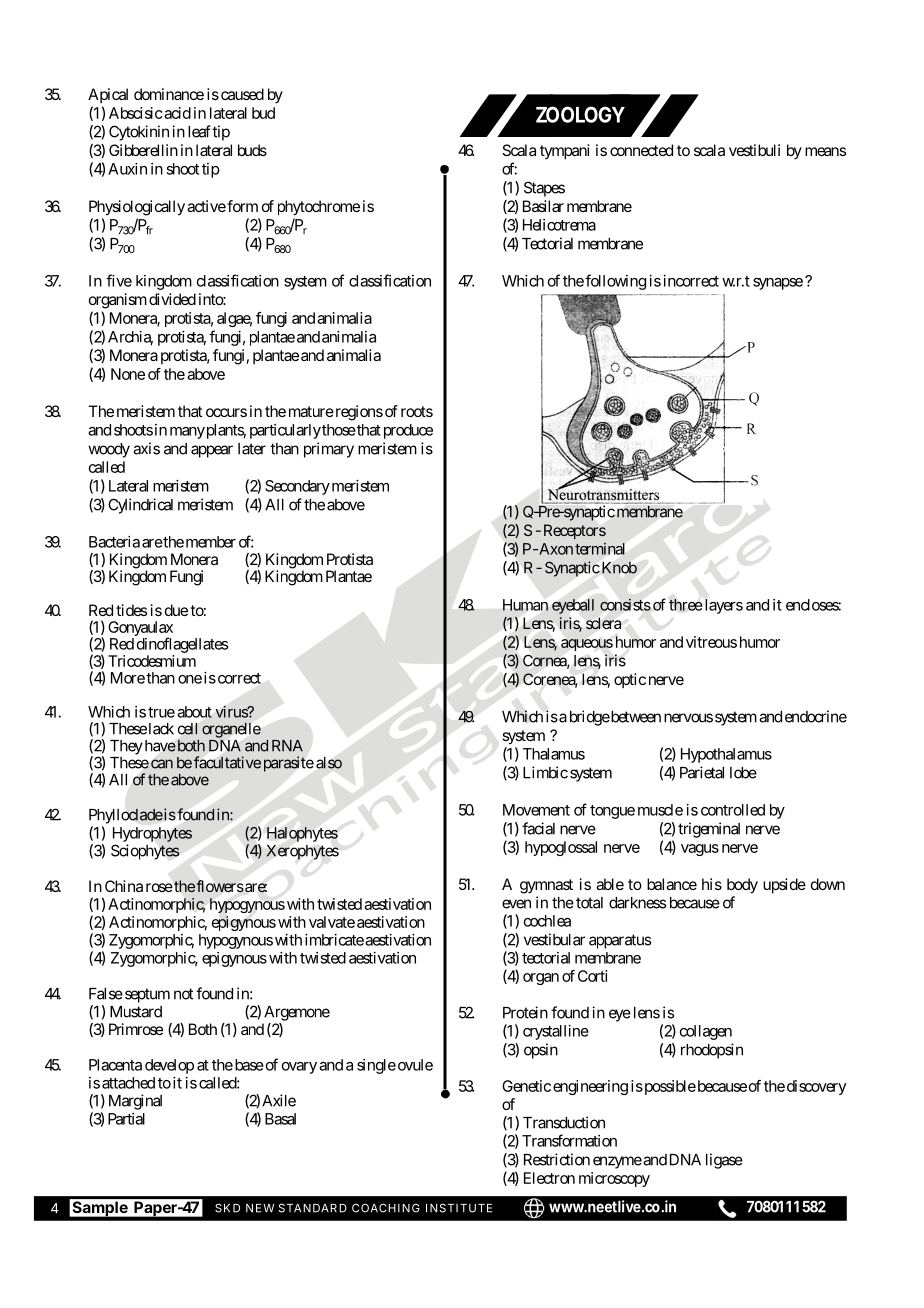 The height and width of the screenshot is (1308, 924). I want to click on controlled, so click(733, 810).
